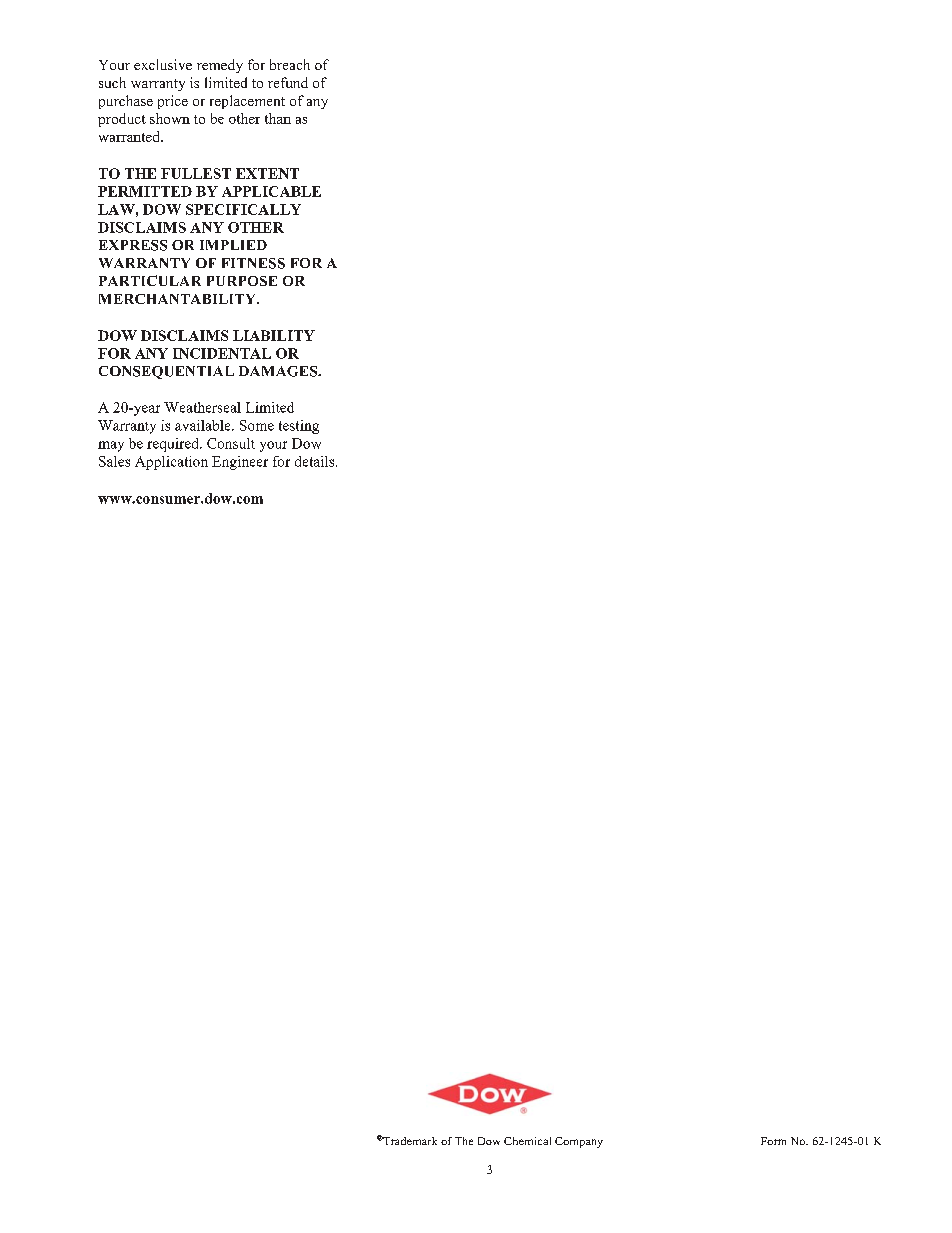 This page has height=1233, width=952. What do you see at coordinates (299, 427) in the page?
I see `testing` at bounding box center [299, 427].
